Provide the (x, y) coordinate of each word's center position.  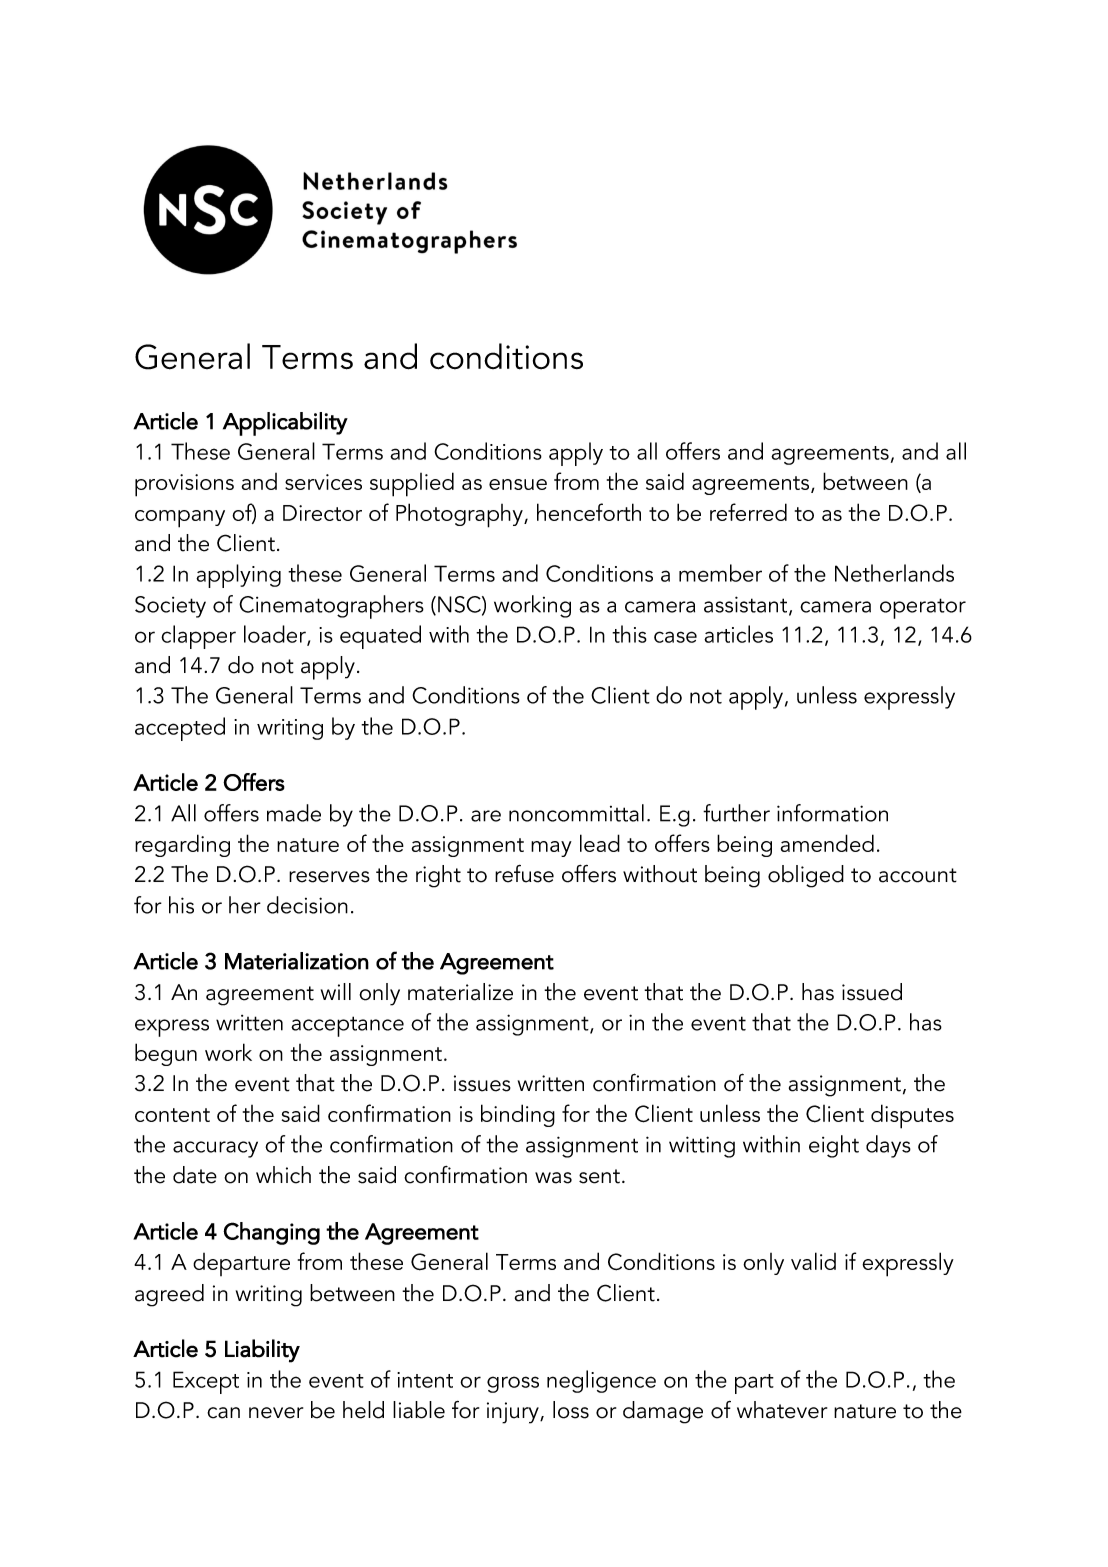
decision (307, 905)
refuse (524, 874)
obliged (806, 876)
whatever (782, 1410)
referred (748, 512)
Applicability (285, 424)
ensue (518, 484)
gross (513, 1384)
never (276, 1413)
